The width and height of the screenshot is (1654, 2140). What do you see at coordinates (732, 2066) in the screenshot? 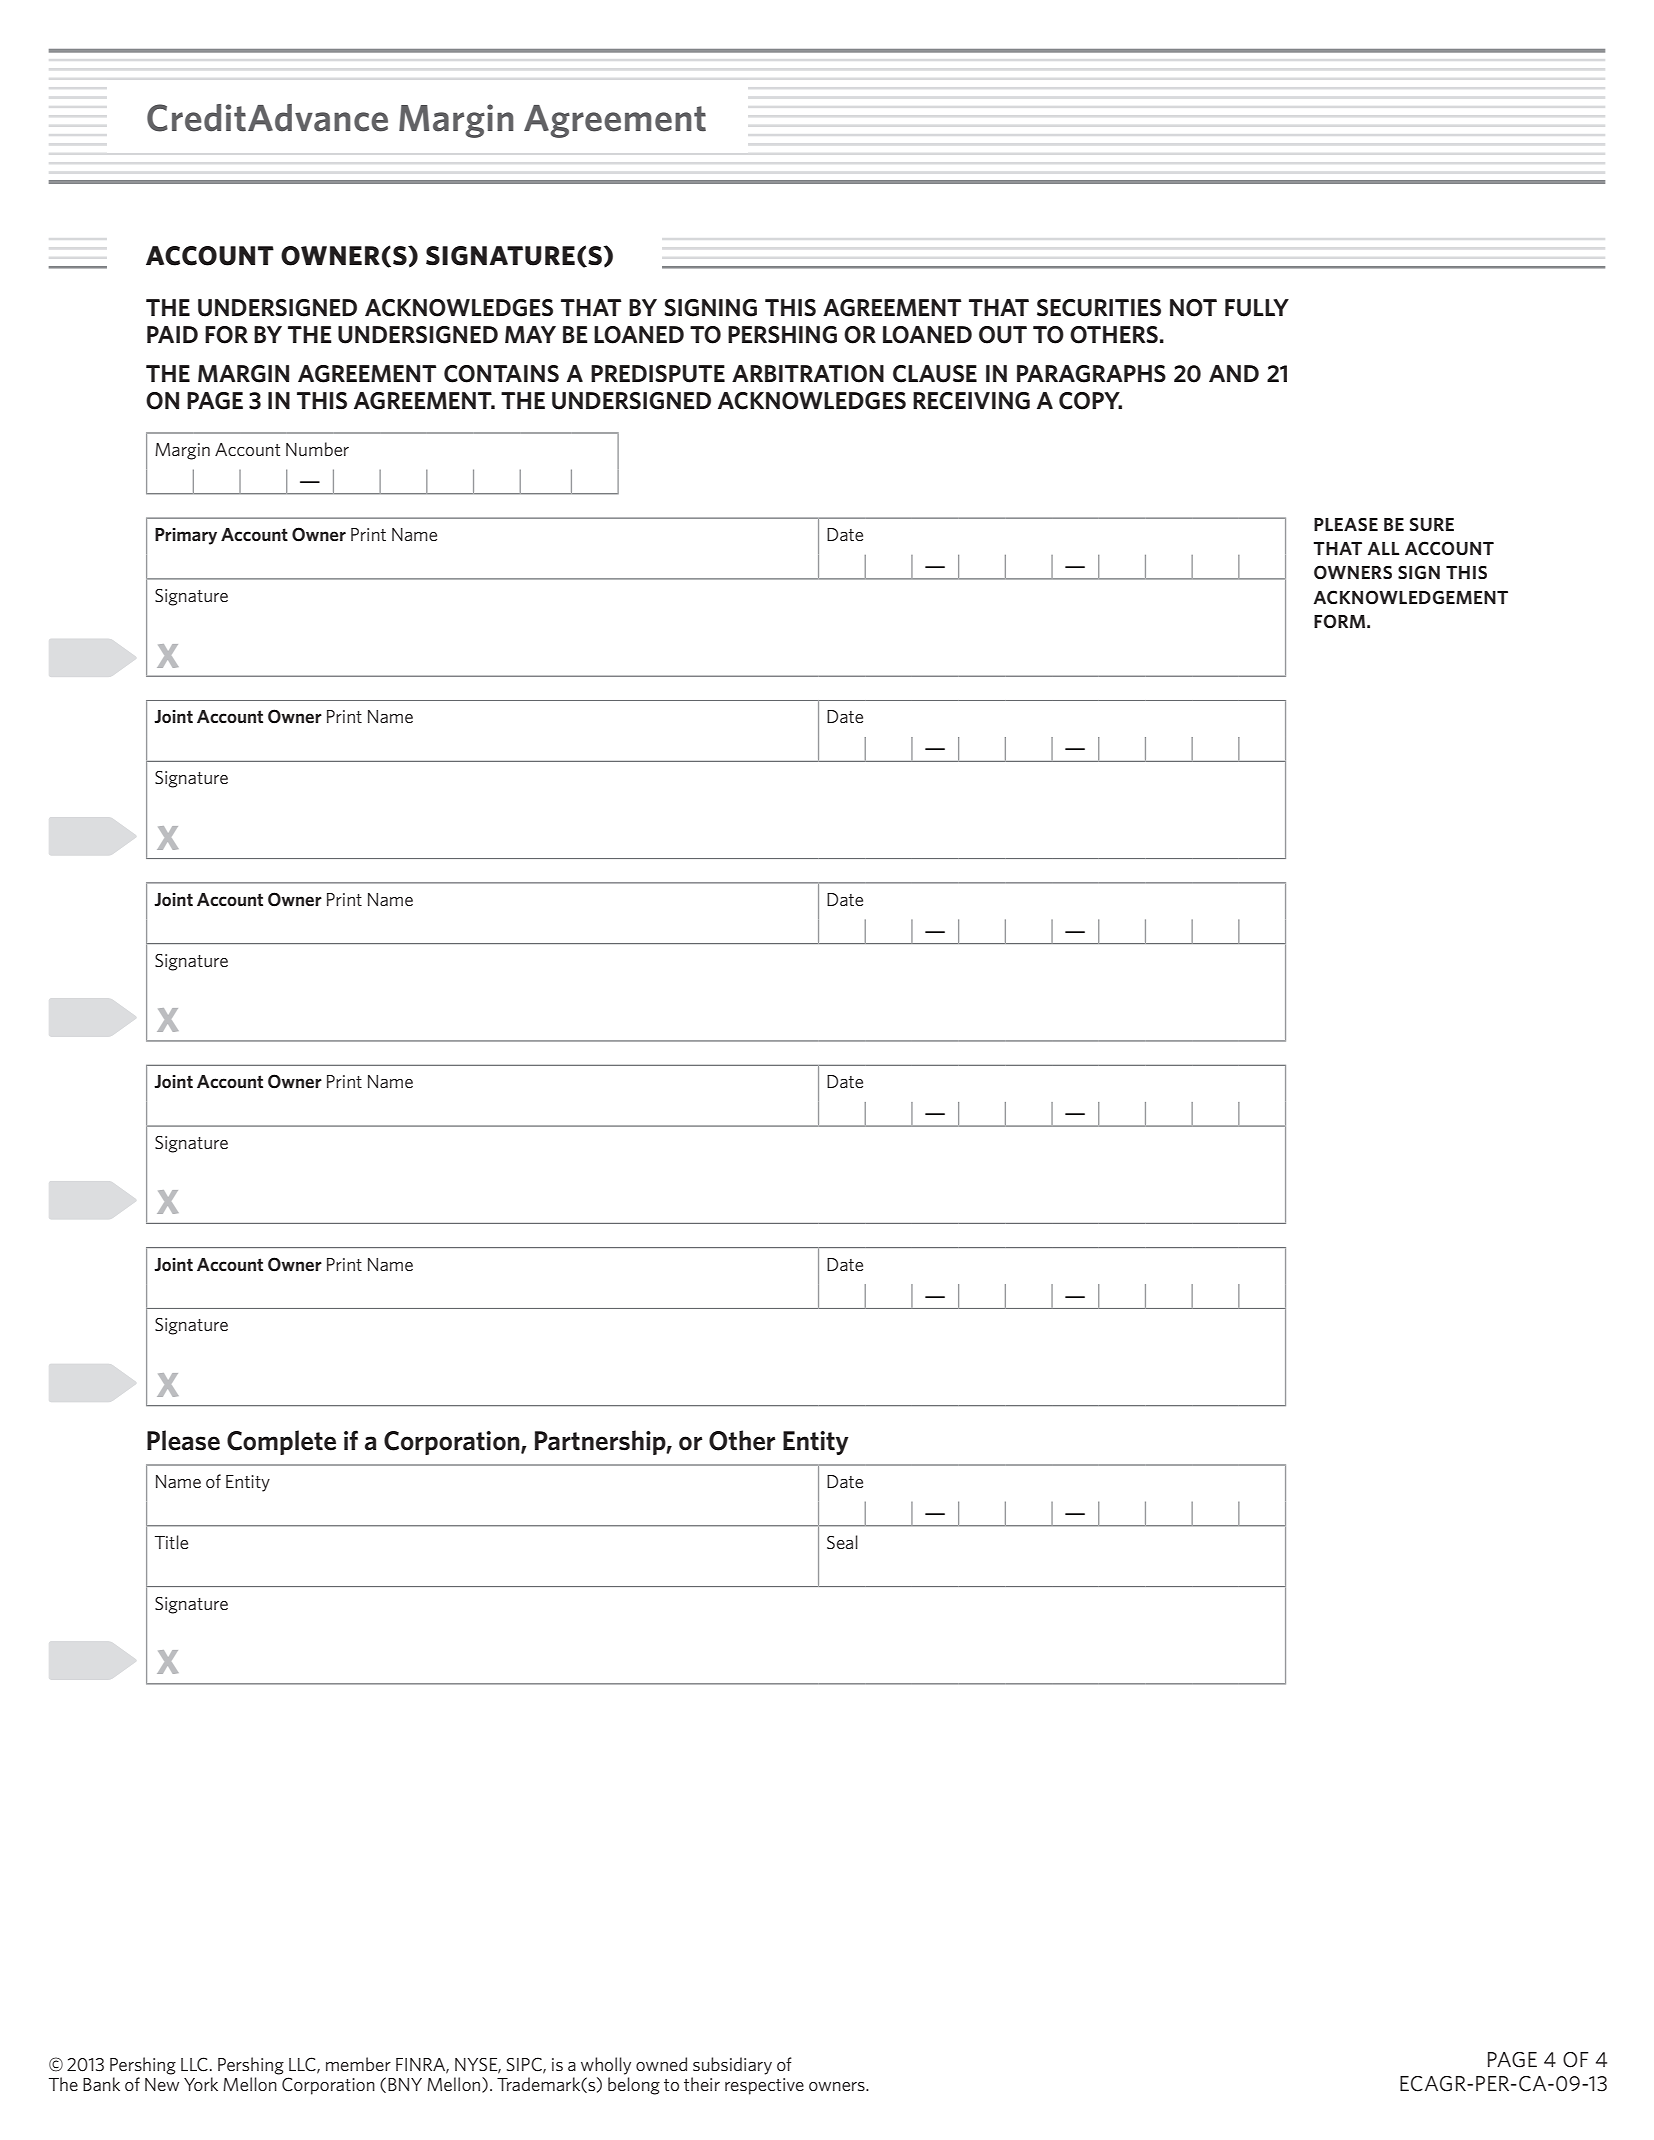
I see `subsidiary` at bounding box center [732, 2066].
